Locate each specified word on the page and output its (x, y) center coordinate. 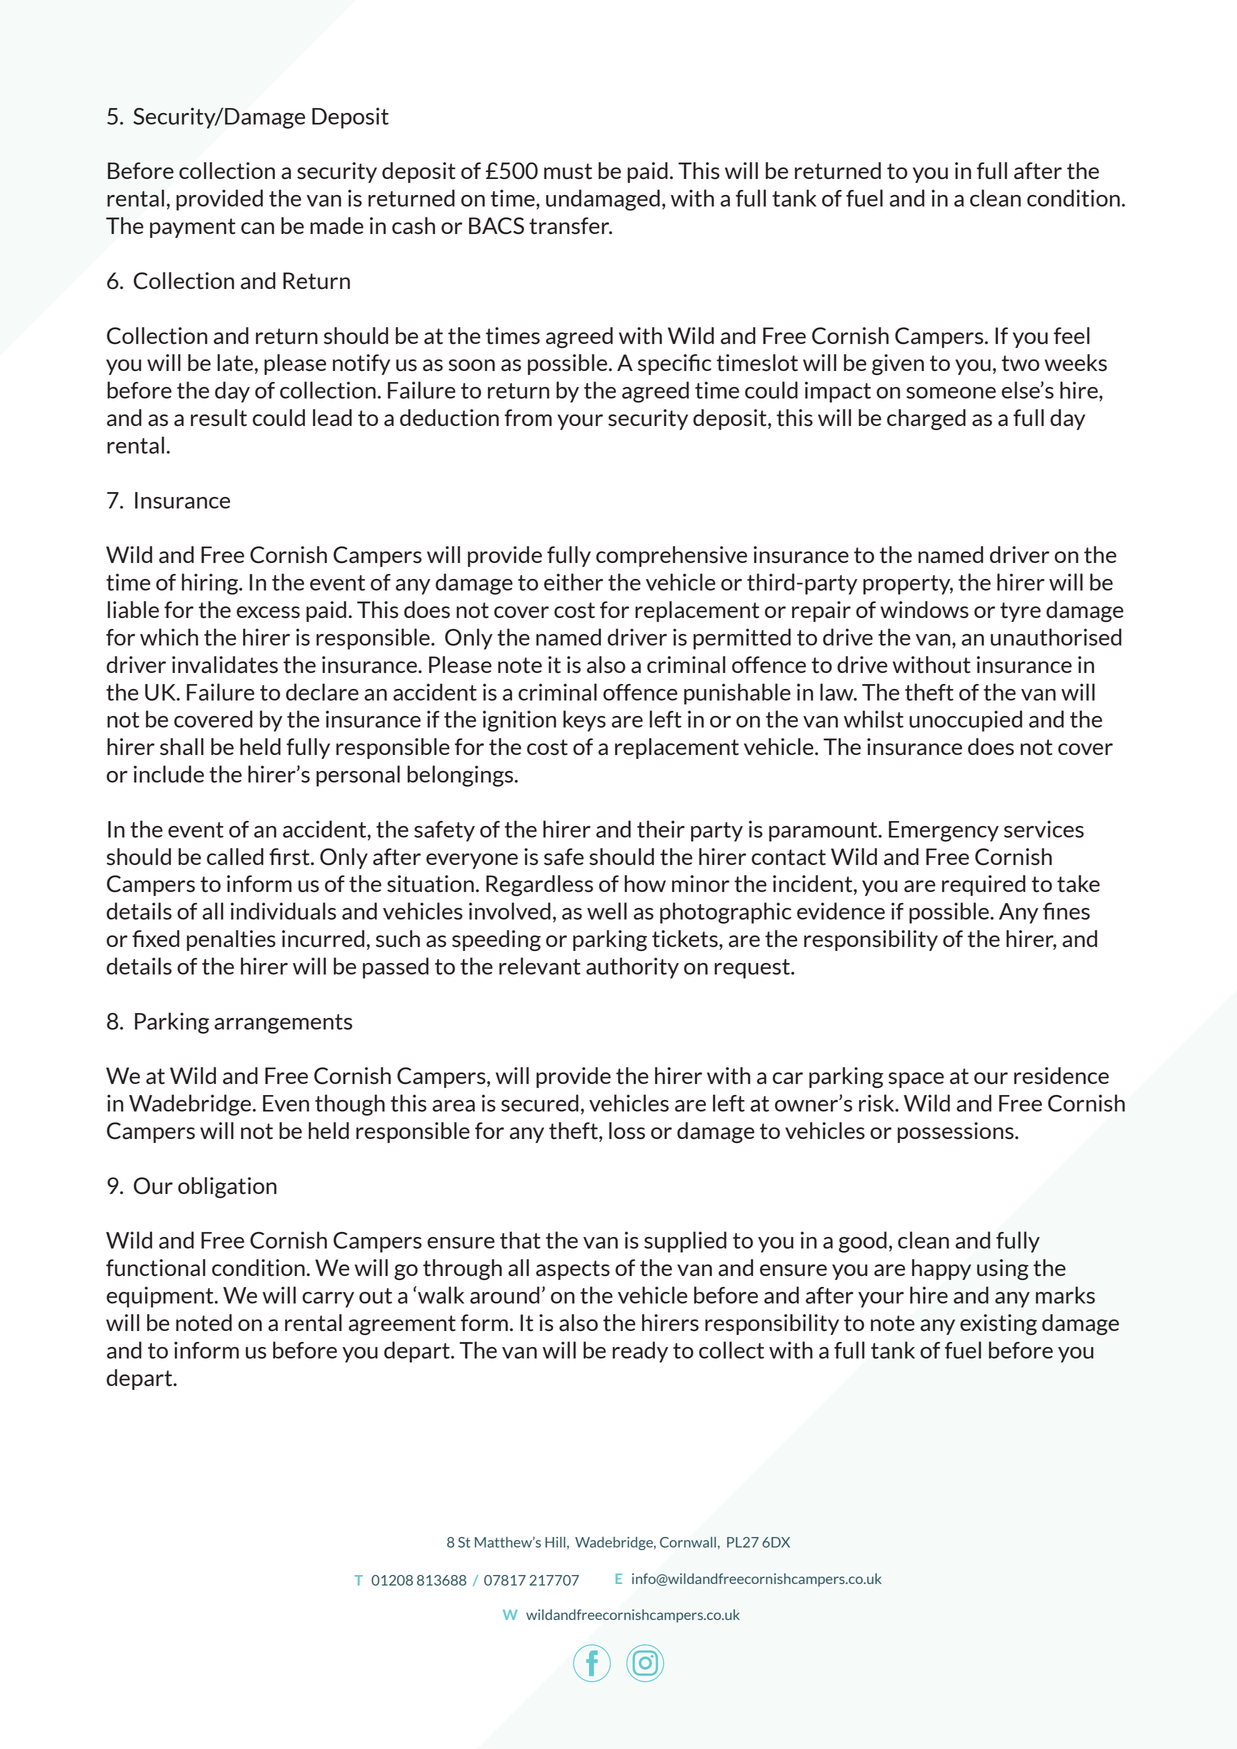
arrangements (283, 1024)
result (219, 417)
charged (926, 419)
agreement (402, 1325)
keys (584, 721)
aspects (573, 1270)
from (528, 417)
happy (941, 1269)
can (257, 228)
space (916, 1080)
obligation (227, 1187)
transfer (570, 225)
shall (182, 746)
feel (1072, 335)
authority (632, 968)
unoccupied (965, 721)
